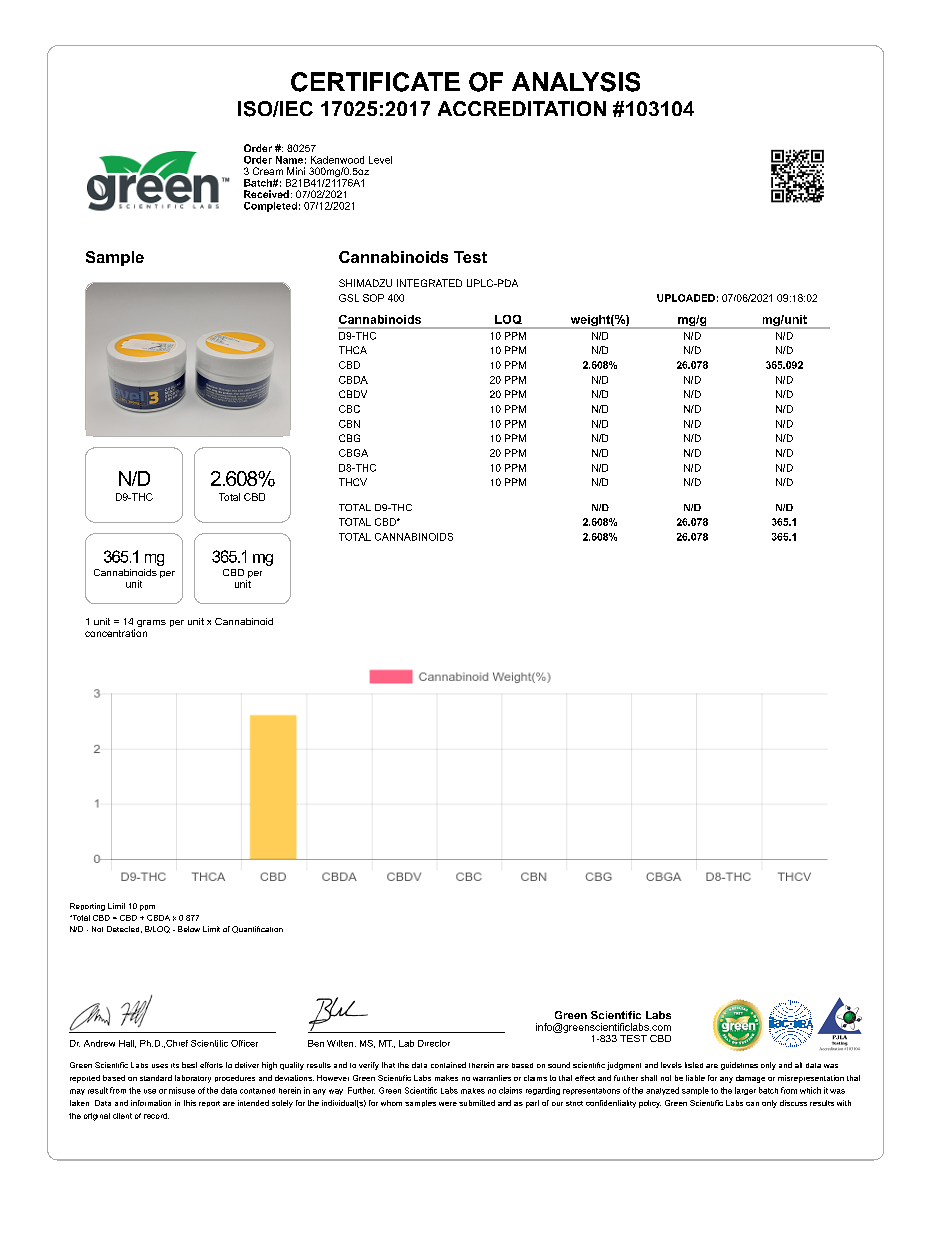 The width and height of the screenshot is (952, 1233). What do you see at coordinates (522, 108) in the screenshot?
I see `ACCREDITATION` at bounding box center [522, 108].
